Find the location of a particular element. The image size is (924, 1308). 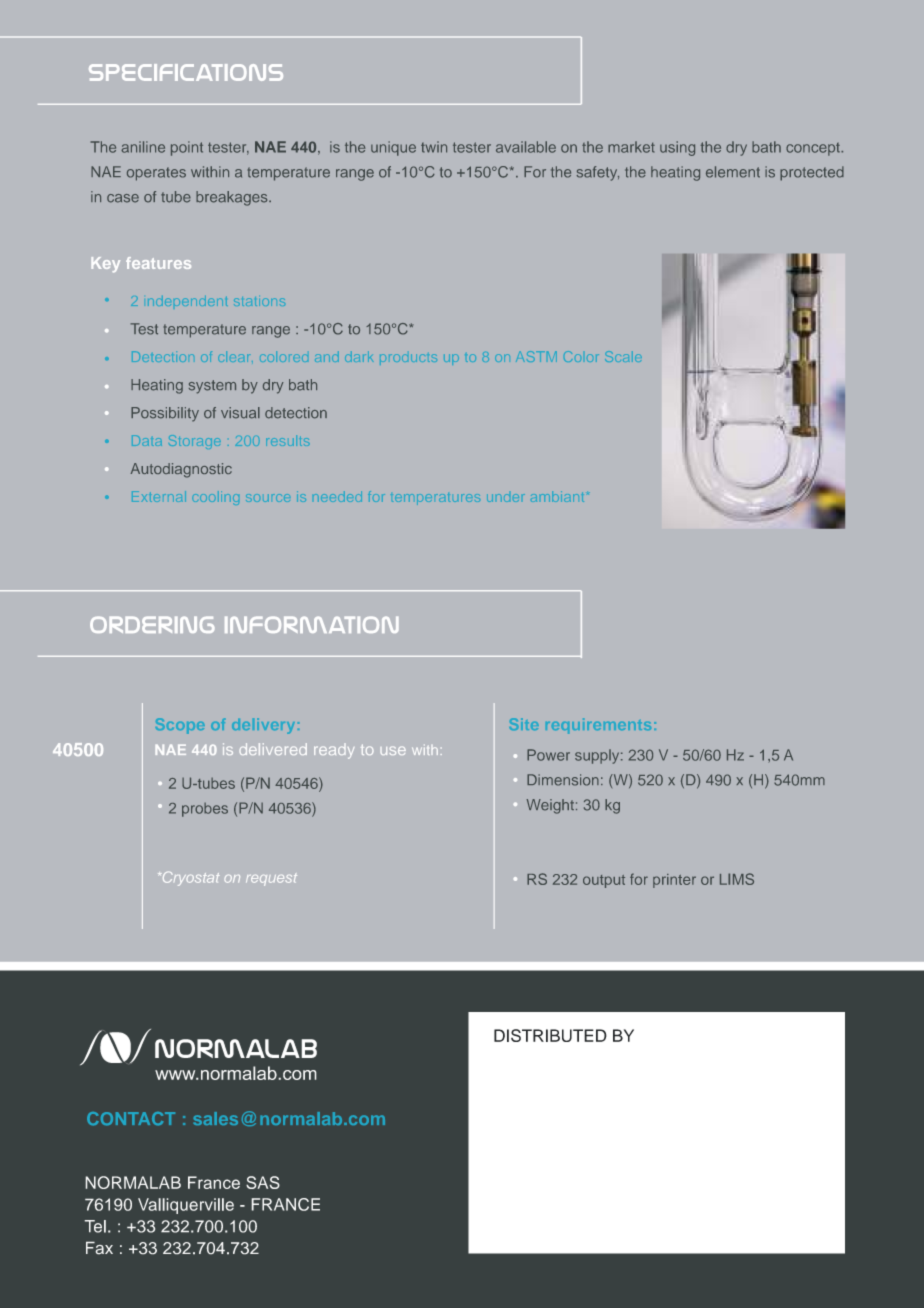

SAS is located at coordinates (263, 1182).
